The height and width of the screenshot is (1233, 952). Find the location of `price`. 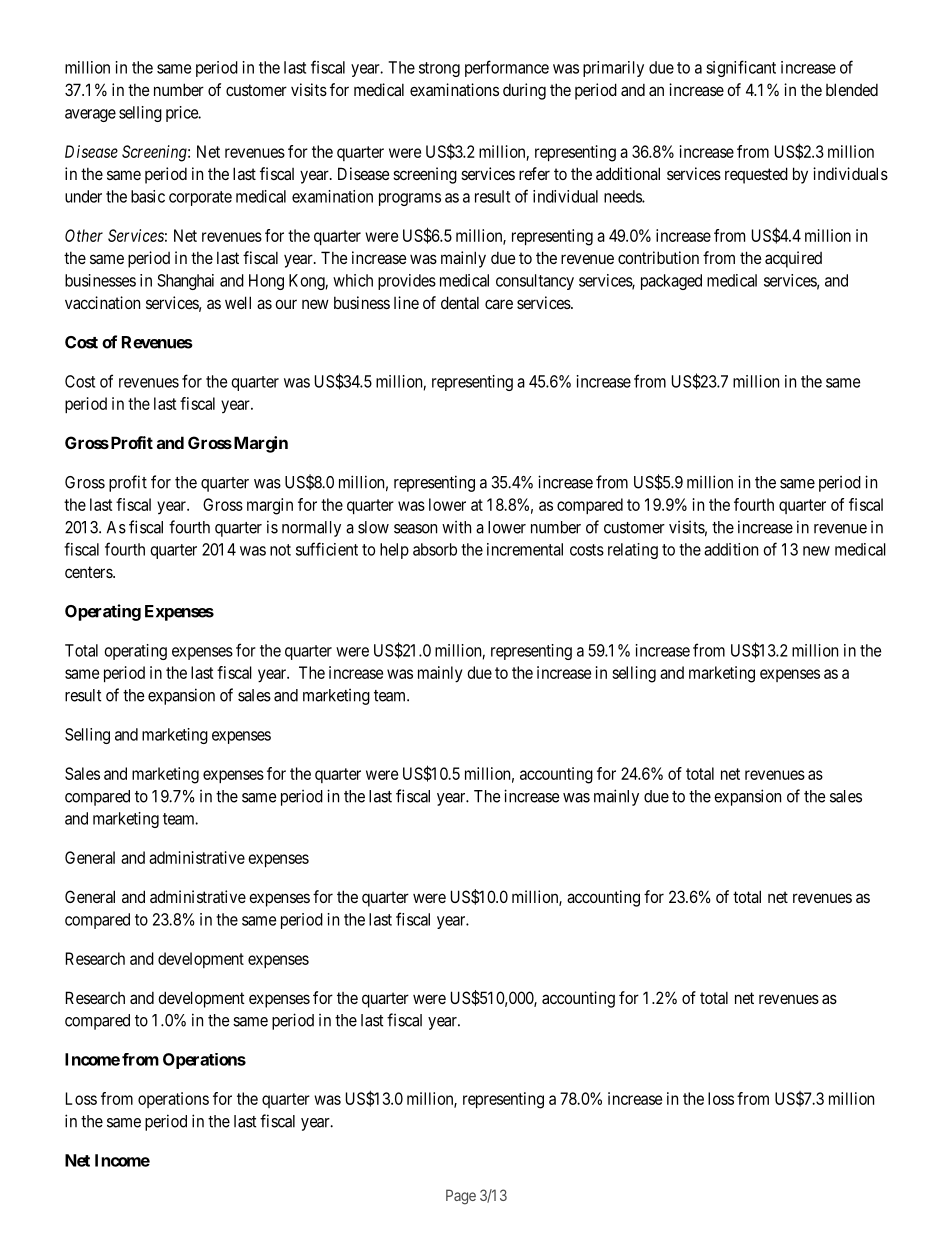

price is located at coordinates (183, 114).
